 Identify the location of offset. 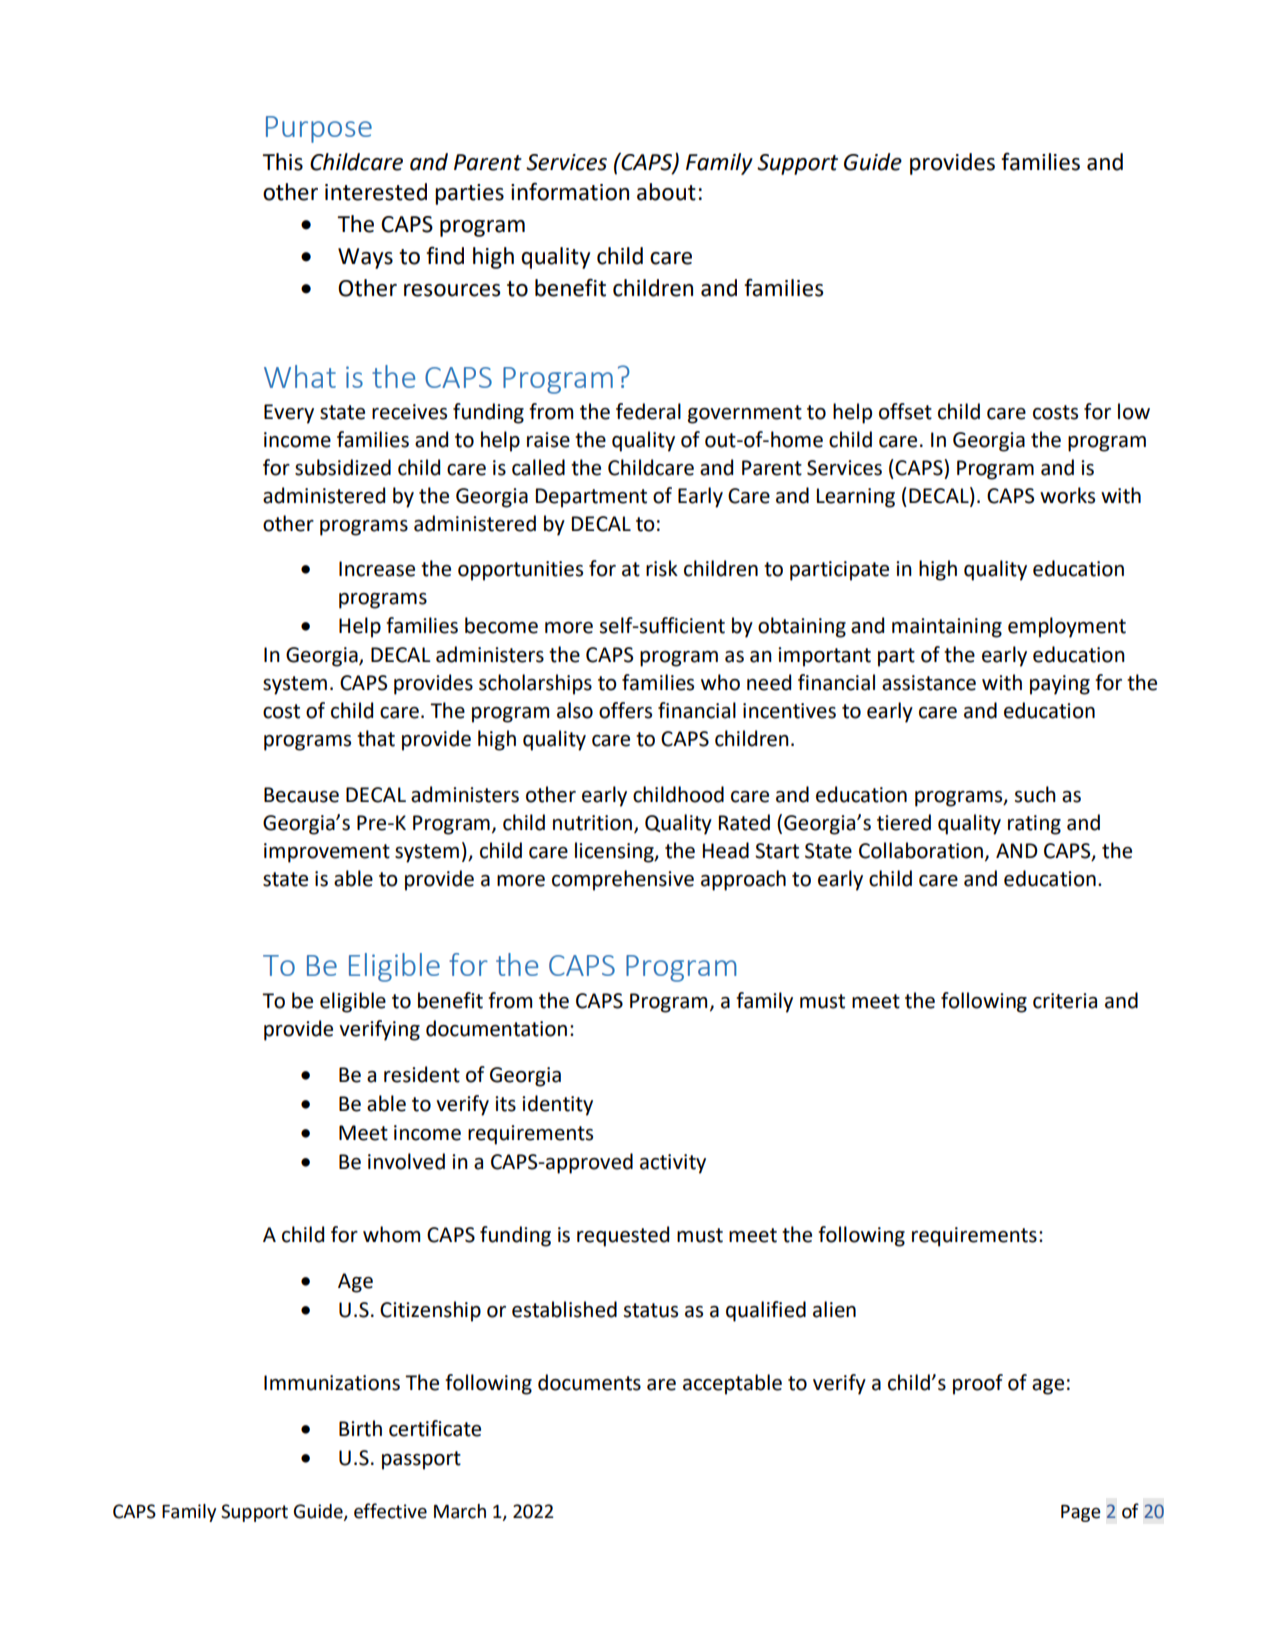
(905, 411).
